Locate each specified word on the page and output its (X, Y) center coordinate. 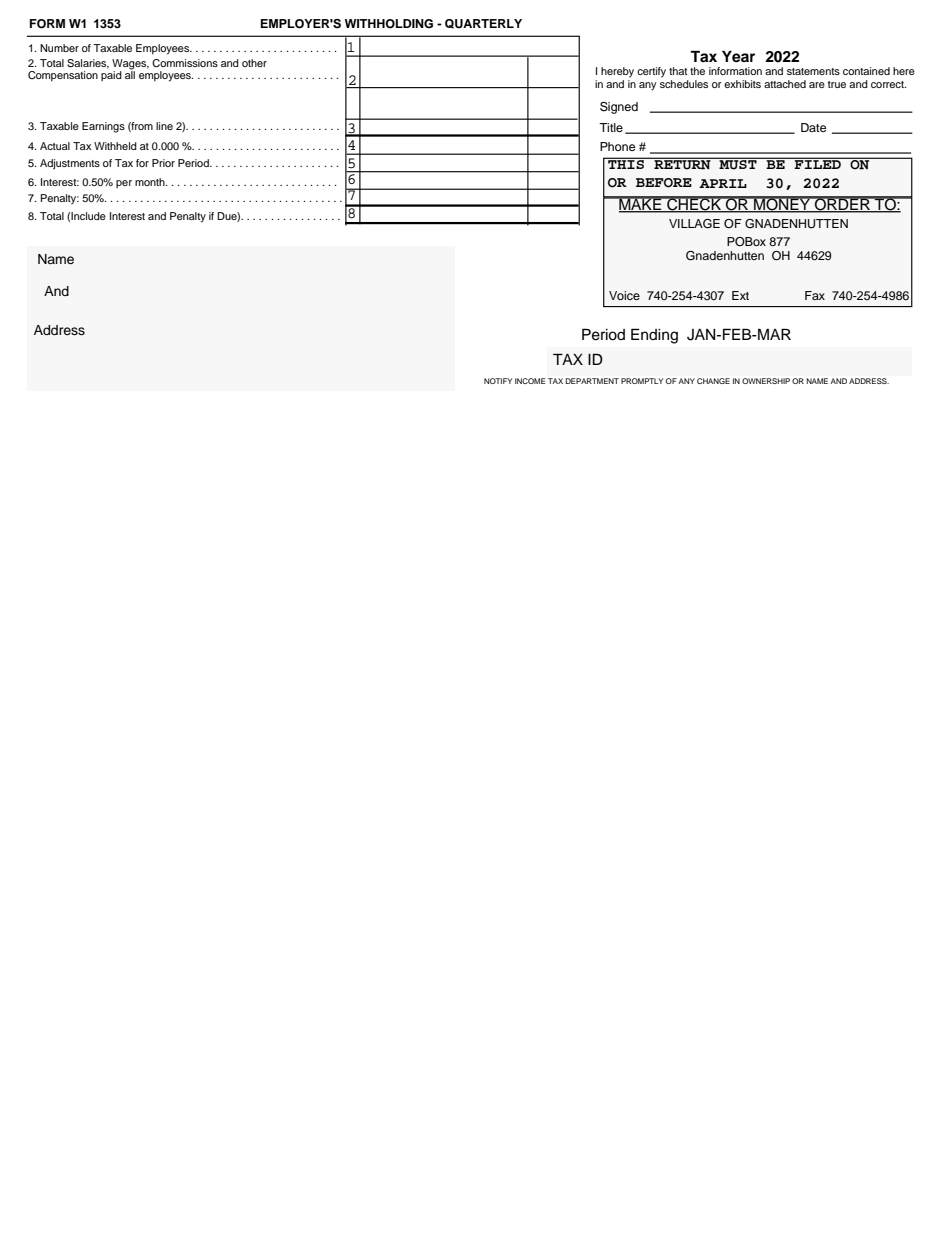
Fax (815, 295)
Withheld (115, 146)
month (151, 182)
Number (59, 48)
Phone (617, 146)
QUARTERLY (483, 24)
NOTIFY (498, 381)
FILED (818, 163)
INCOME (530, 381)
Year (738, 56)
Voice (624, 295)
